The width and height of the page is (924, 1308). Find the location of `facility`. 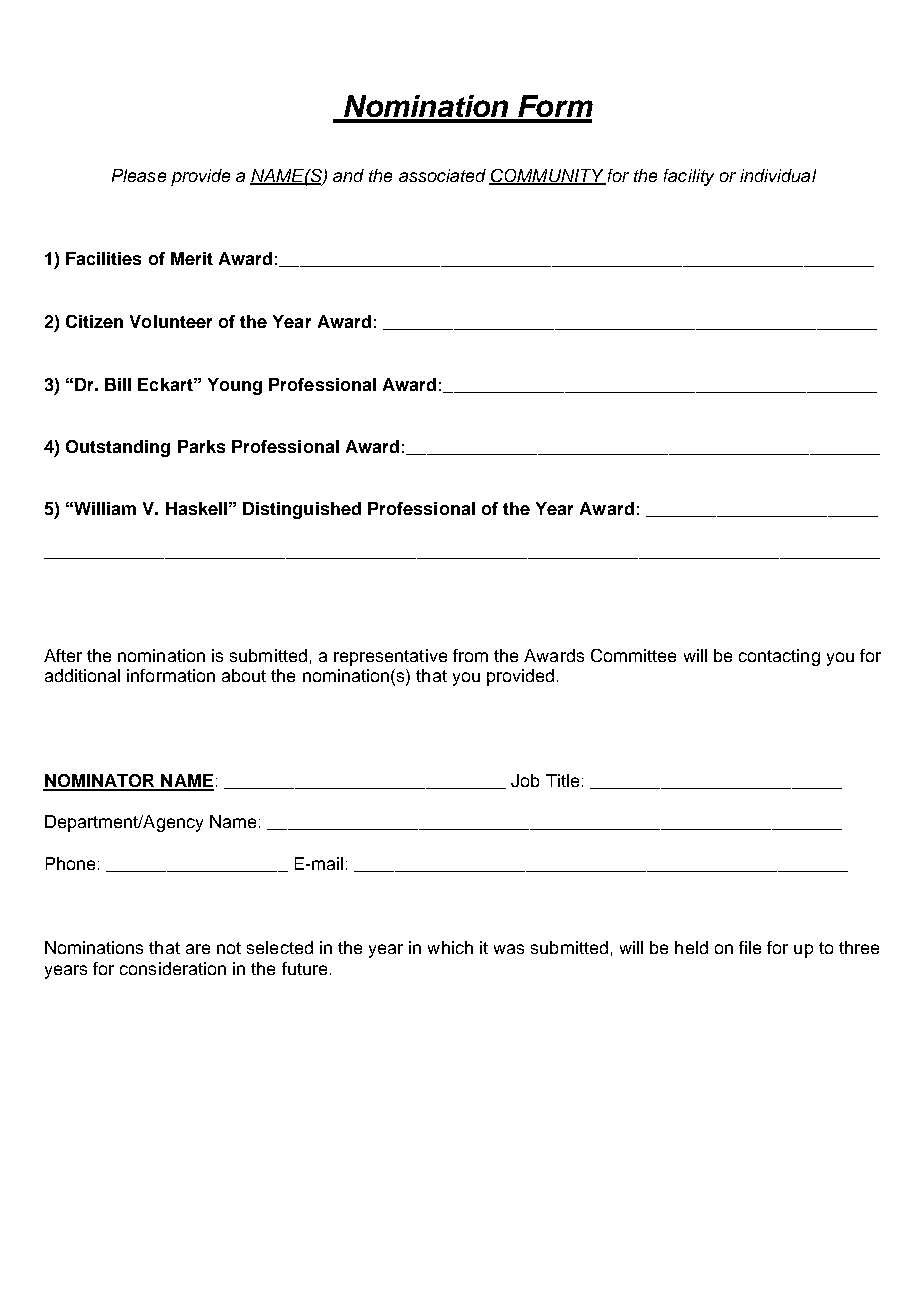

facility is located at coordinates (689, 177).
